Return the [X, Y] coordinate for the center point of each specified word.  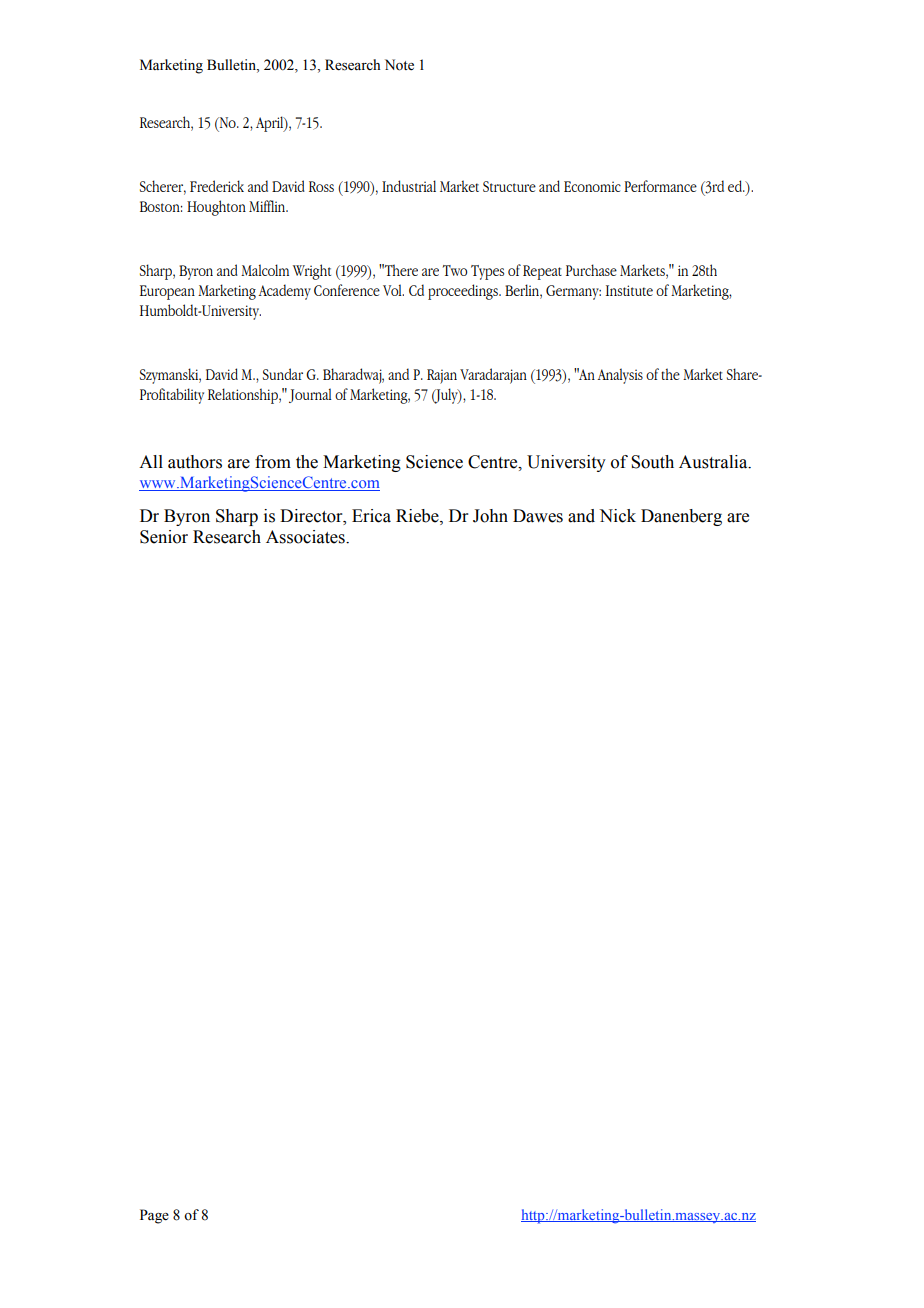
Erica [371, 516]
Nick [617, 516]
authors [195, 462]
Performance [660, 186]
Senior [164, 537]
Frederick [217, 186]
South [652, 462]
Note [399, 65]
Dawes [538, 516]
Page [154, 1216]
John [490, 516]
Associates [306, 537]
